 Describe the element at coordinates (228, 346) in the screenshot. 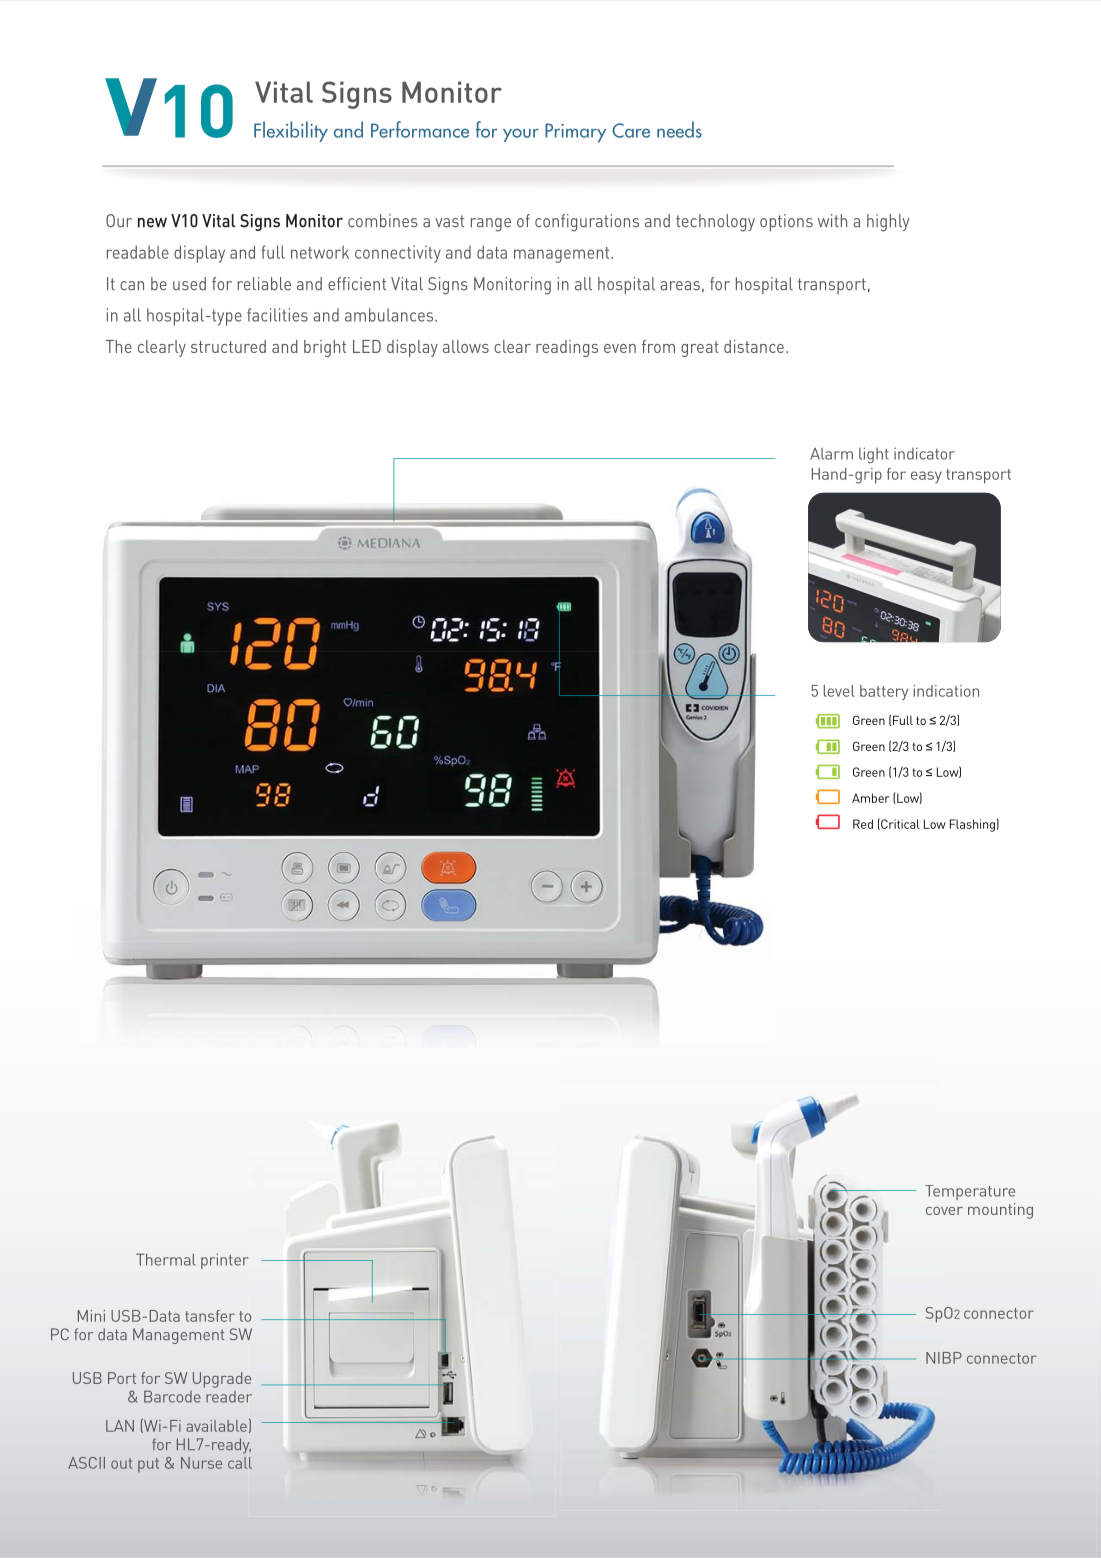

I see `structured` at that location.
